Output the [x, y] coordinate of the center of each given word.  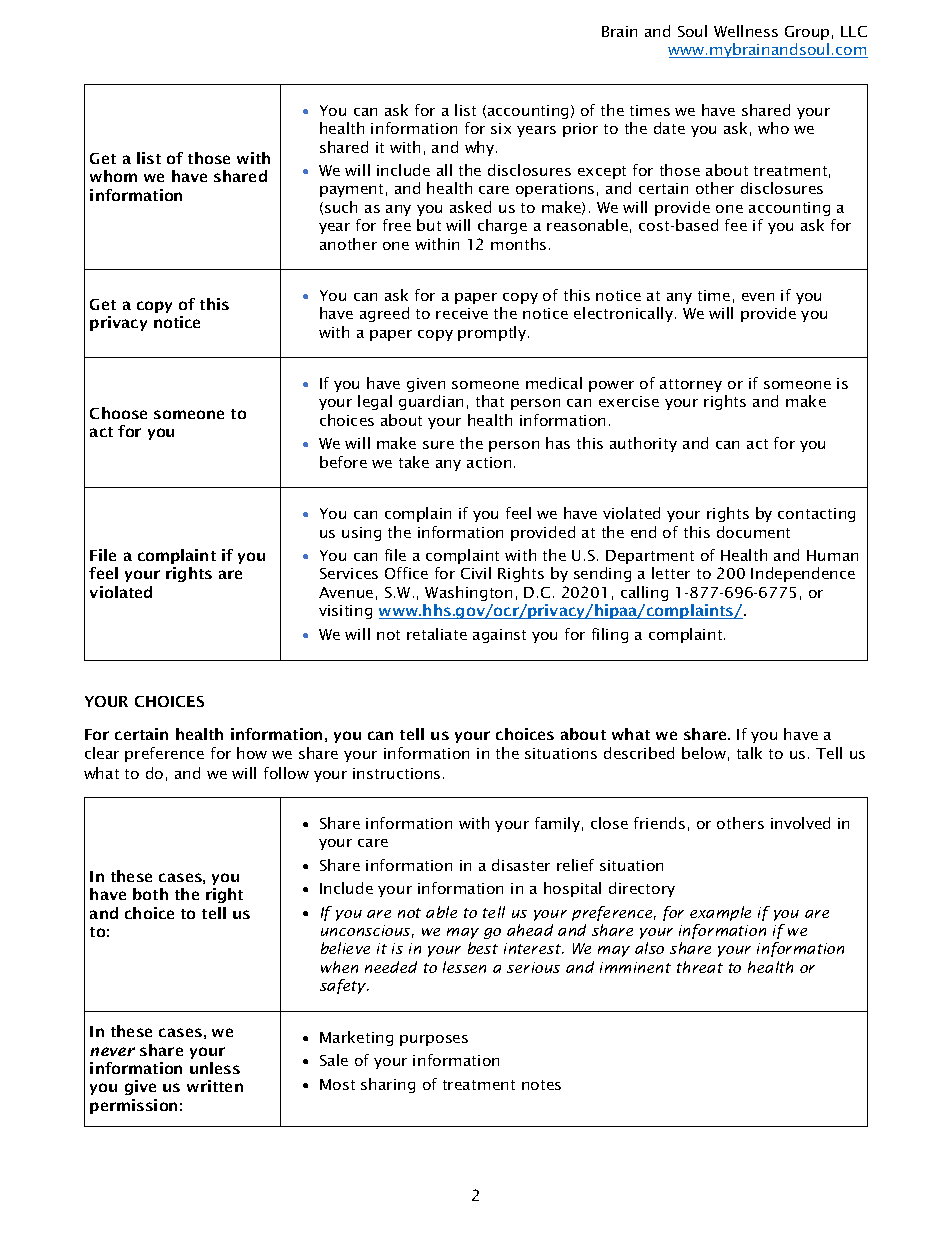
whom [113, 176]
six [501, 128]
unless [215, 1068]
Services [349, 573]
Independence [803, 574]
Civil [476, 573]
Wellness [746, 31]
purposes [434, 1040]
